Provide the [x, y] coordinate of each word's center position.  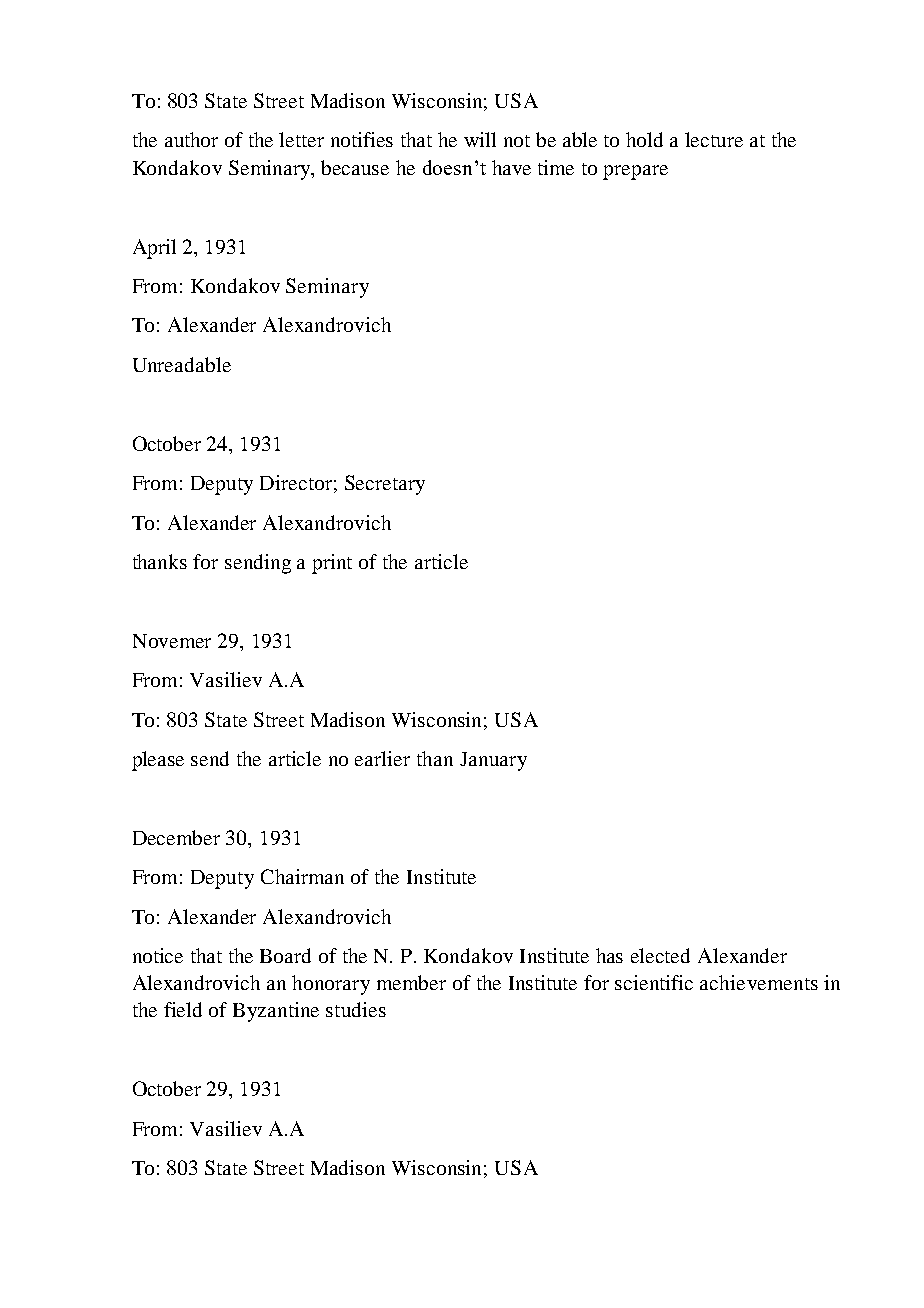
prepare [635, 172]
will [480, 139]
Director [296, 482]
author [191, 139]
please [158, 761]
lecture [714, 139]
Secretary [385, 485]
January [493, 761]
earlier [382, 758]
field [183, 1009]
